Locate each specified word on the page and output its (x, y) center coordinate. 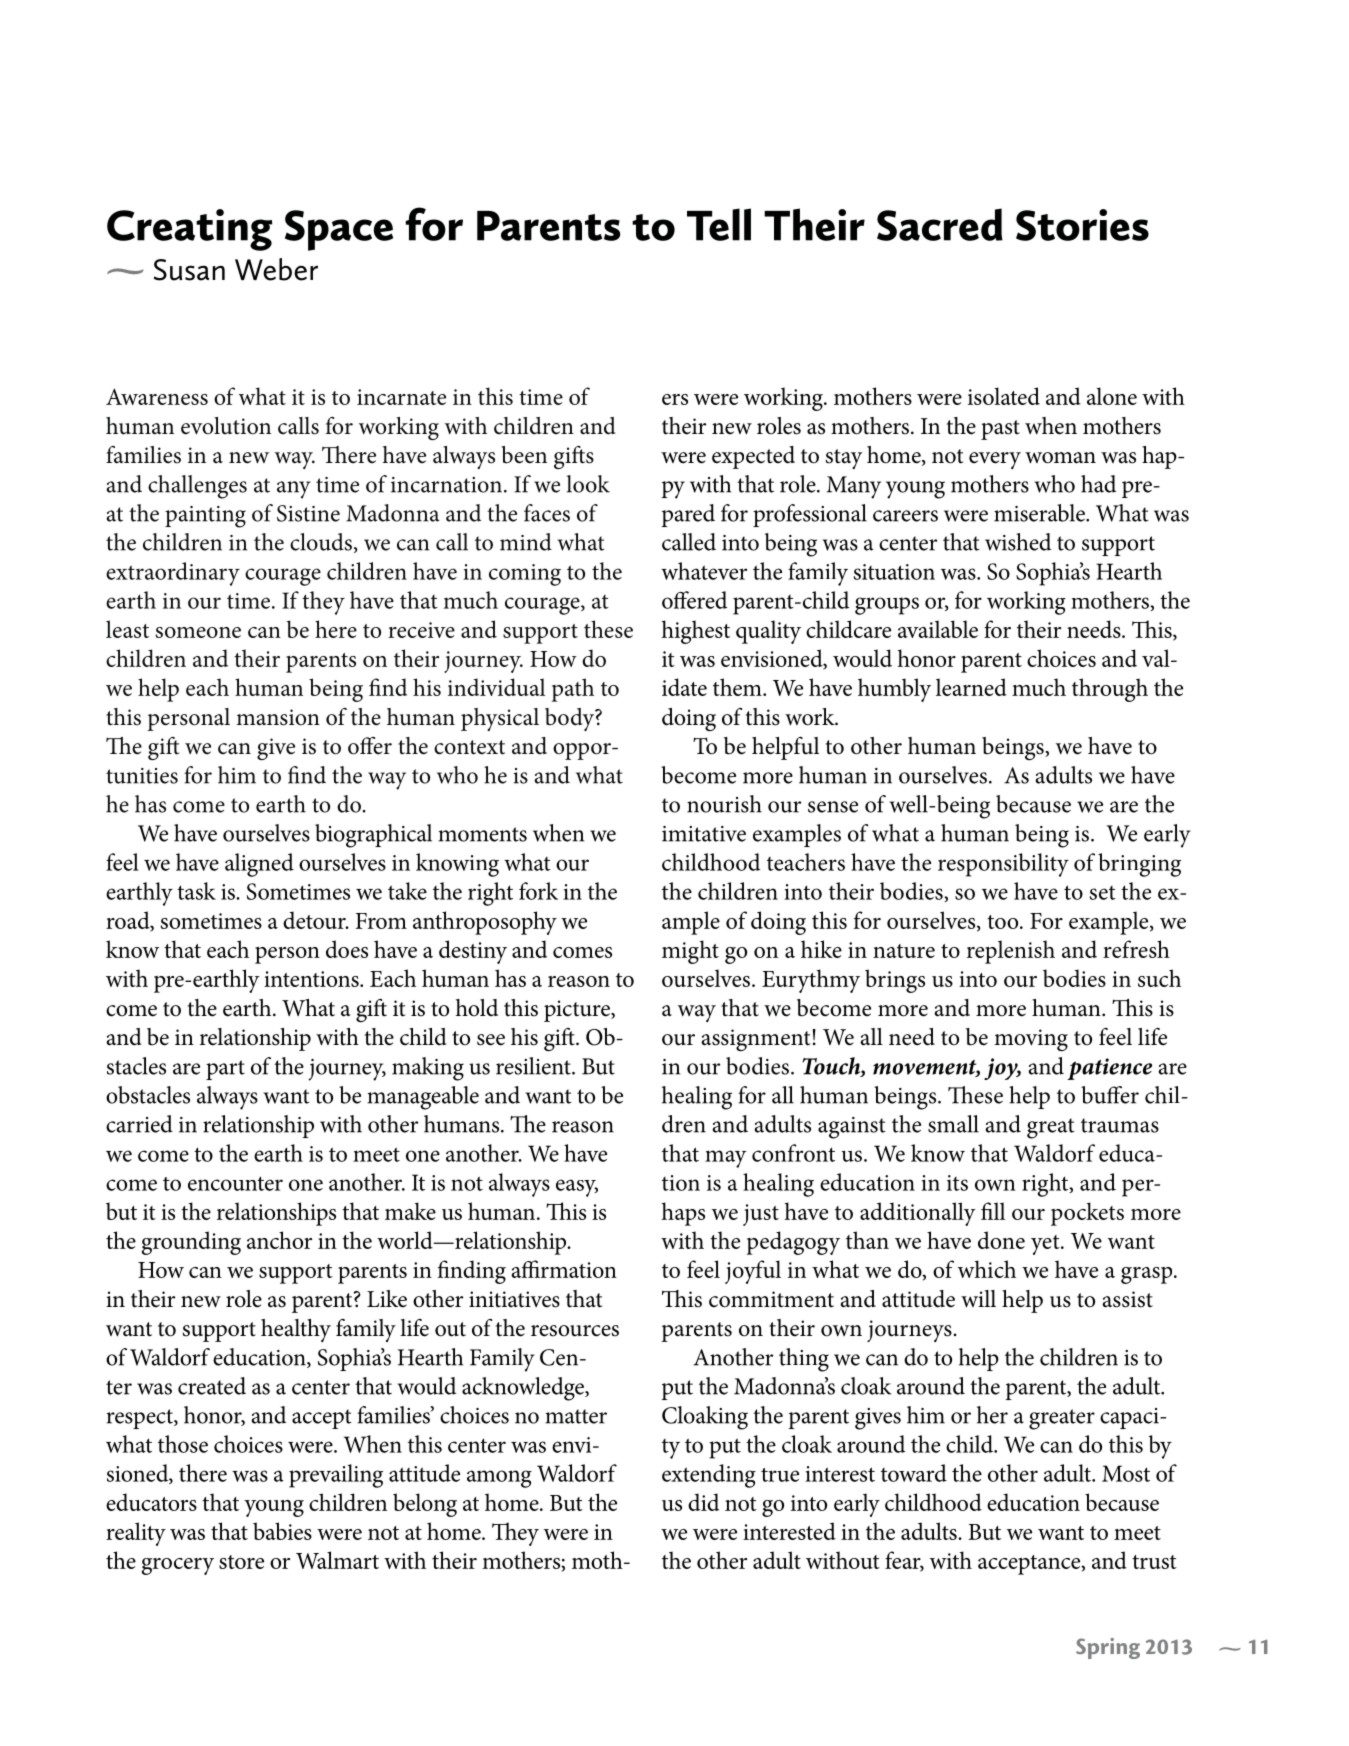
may (726, 1159)
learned (971, 687)
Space (339, 230)
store (241, 1562)
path (573, 690)
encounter (235, 1183)
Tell (719, 224)
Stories (1082, 225)
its (957, 1183)
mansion (278, 717)
